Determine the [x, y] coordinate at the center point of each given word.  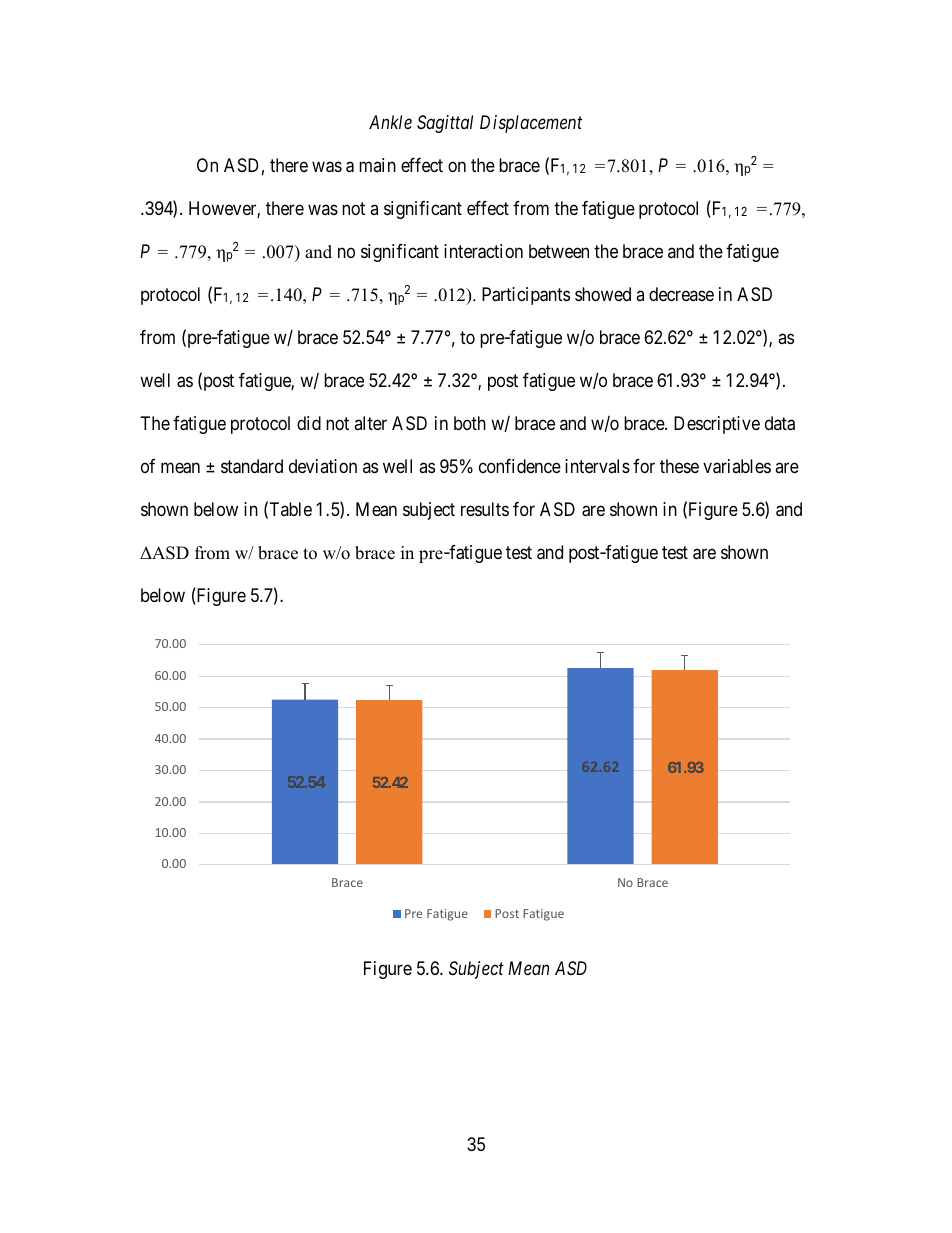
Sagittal [445, 124]
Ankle [390, 122]
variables [737, 466]
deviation [323, 466]
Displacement [531, 124]
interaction [483, 251]
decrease [681, 294]
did [309, 423]
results [485, 509]
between [559, 251]
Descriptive [717, 425]
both [470, 423]
